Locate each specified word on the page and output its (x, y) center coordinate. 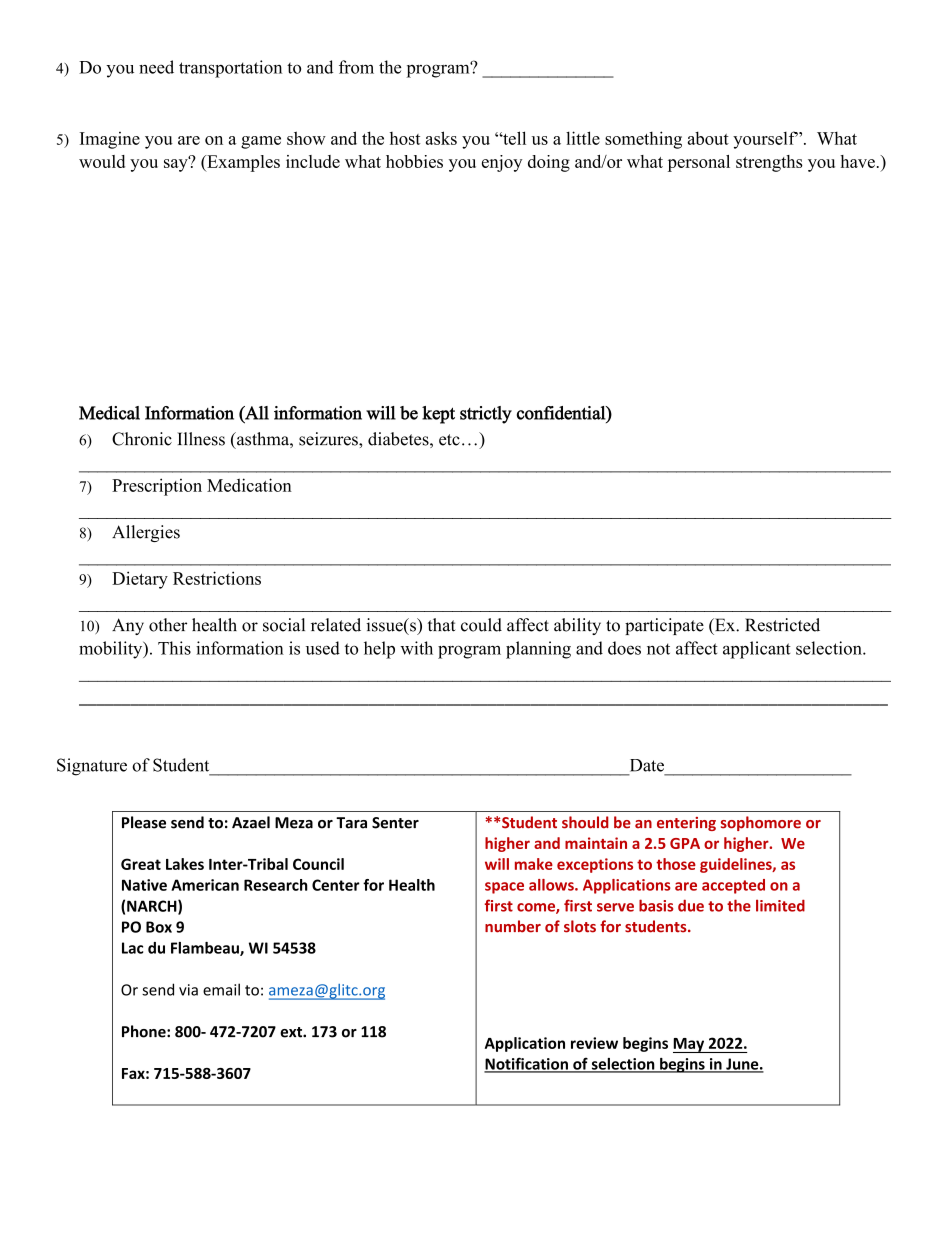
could (481, 625)
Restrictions (217, 578)
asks (441, 138)
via (188, 990)
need (156, 67)
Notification (527, 1064)
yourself (765, 140)
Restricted (782, 625)
